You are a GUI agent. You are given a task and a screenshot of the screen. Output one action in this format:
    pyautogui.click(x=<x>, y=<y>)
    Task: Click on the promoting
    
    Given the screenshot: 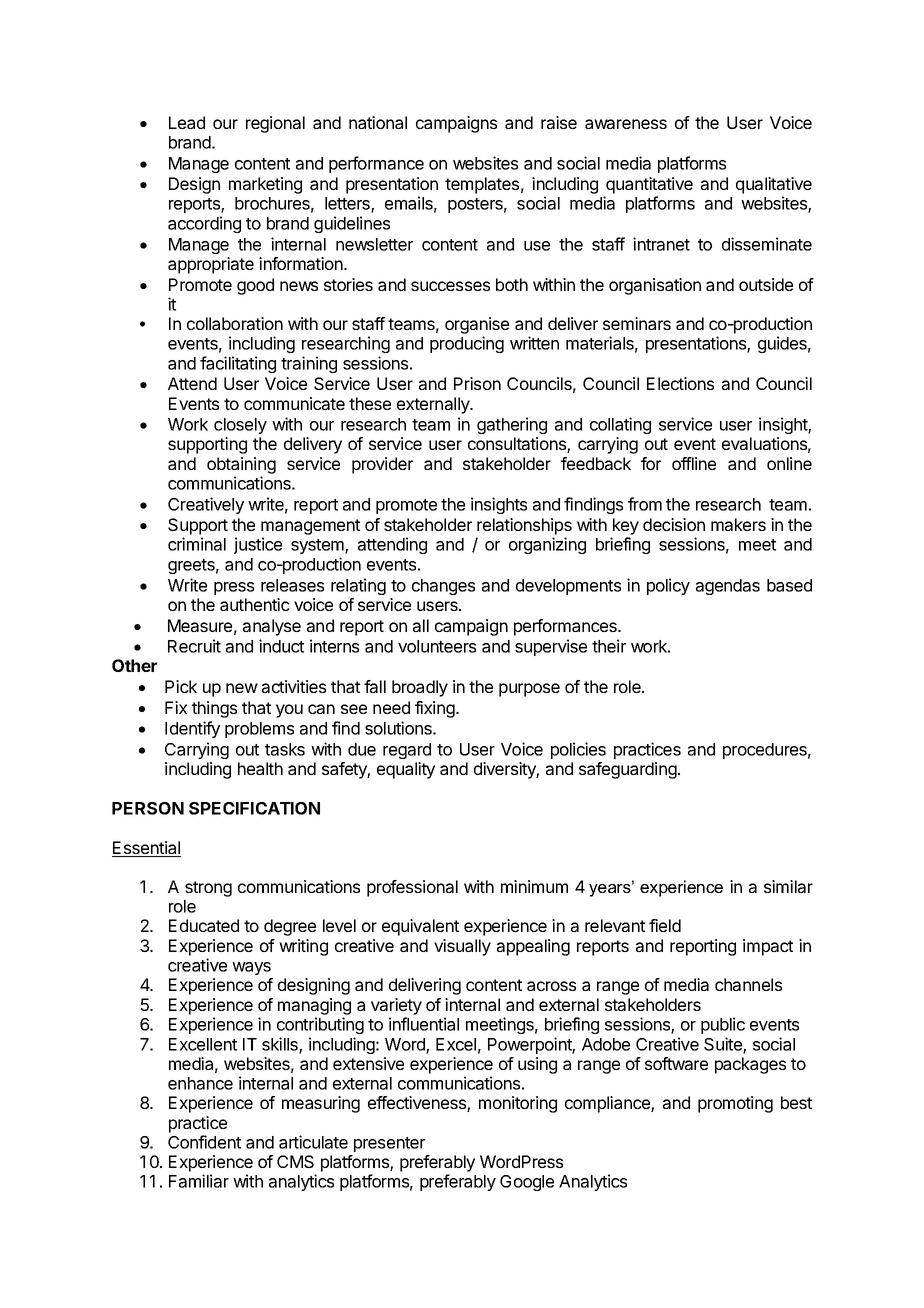 What is the action you would take?
    pyautogui.click(x=735, y=1104)
